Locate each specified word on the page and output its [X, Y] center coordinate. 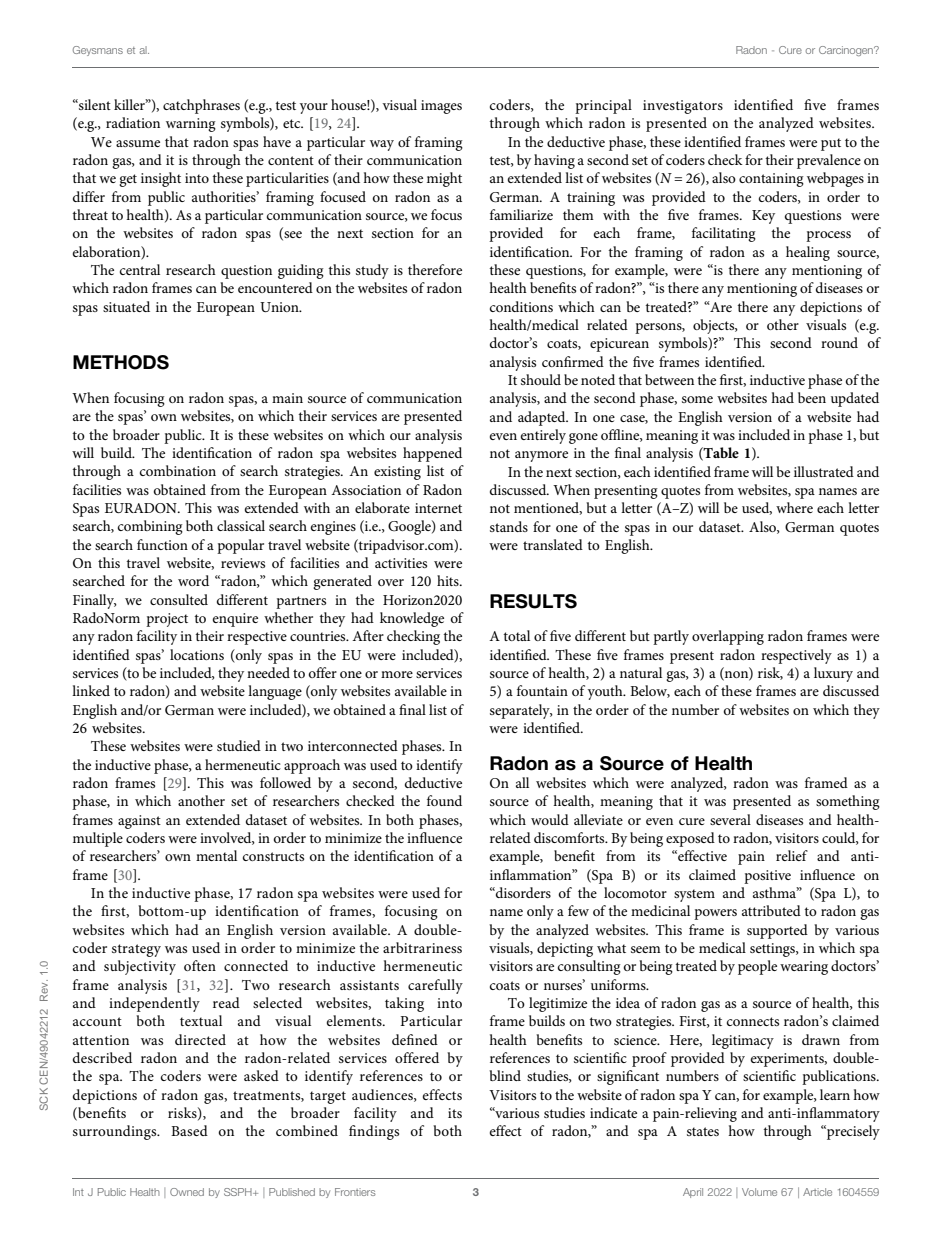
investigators [683, 107]
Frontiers [355, 1192]
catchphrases [201, 106]
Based [189, 1130]
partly [671, 637]
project [167, 620]
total [516, 635]
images [441, 107]
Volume [759, 1192]
